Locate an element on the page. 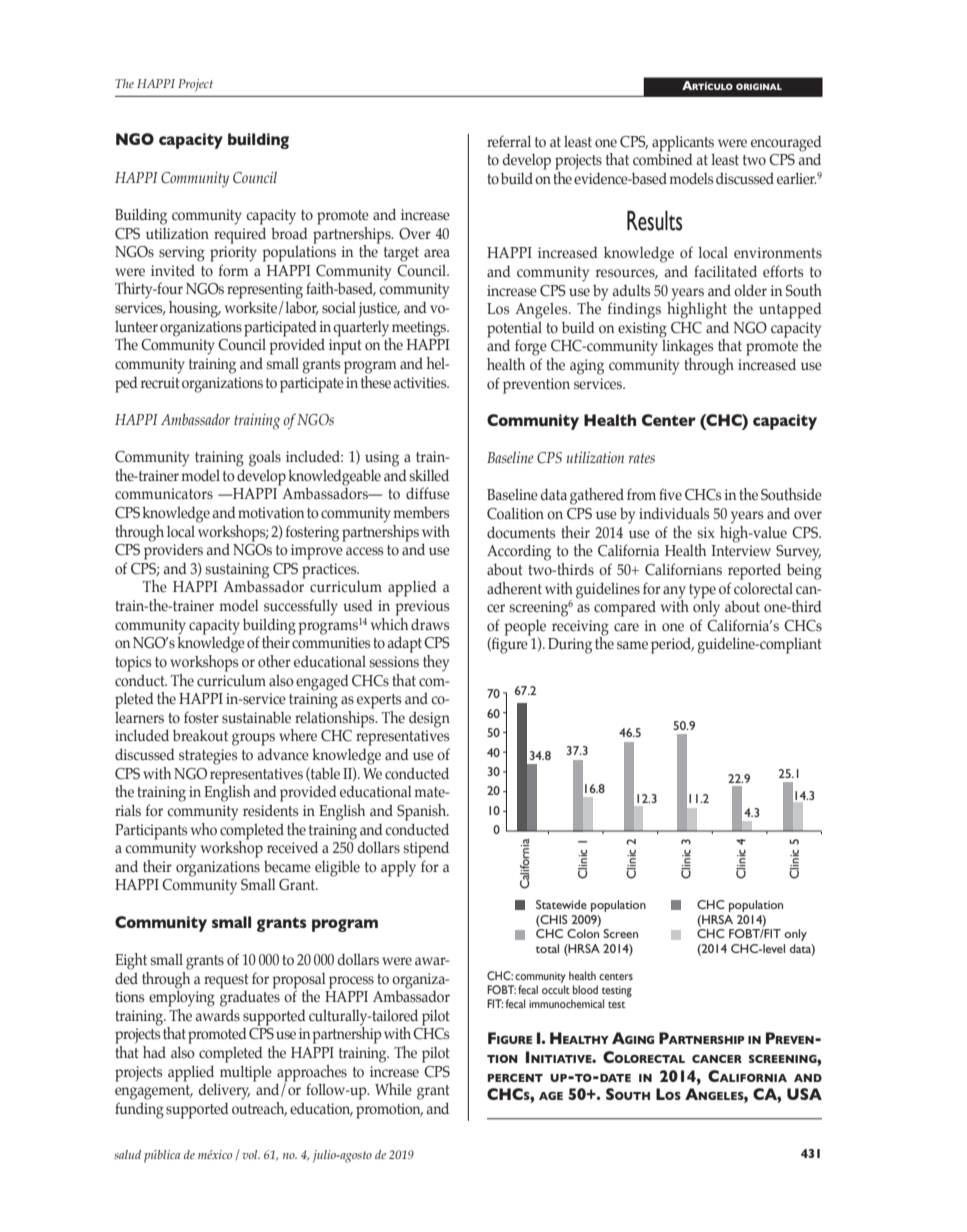  applicants is located at coordinates (683, 143).
